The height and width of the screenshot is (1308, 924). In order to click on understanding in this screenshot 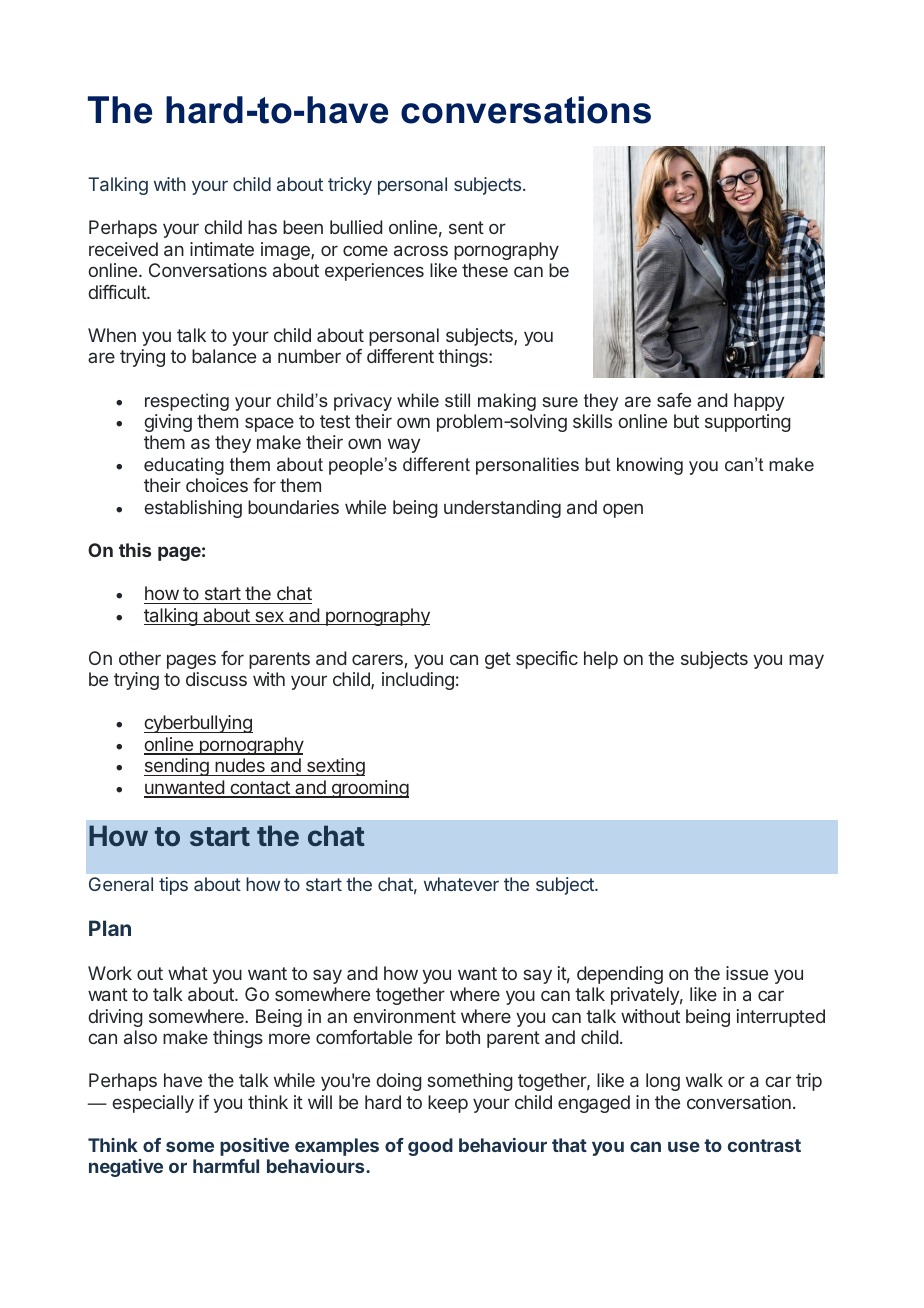, I will do `click(502, 509)`.
